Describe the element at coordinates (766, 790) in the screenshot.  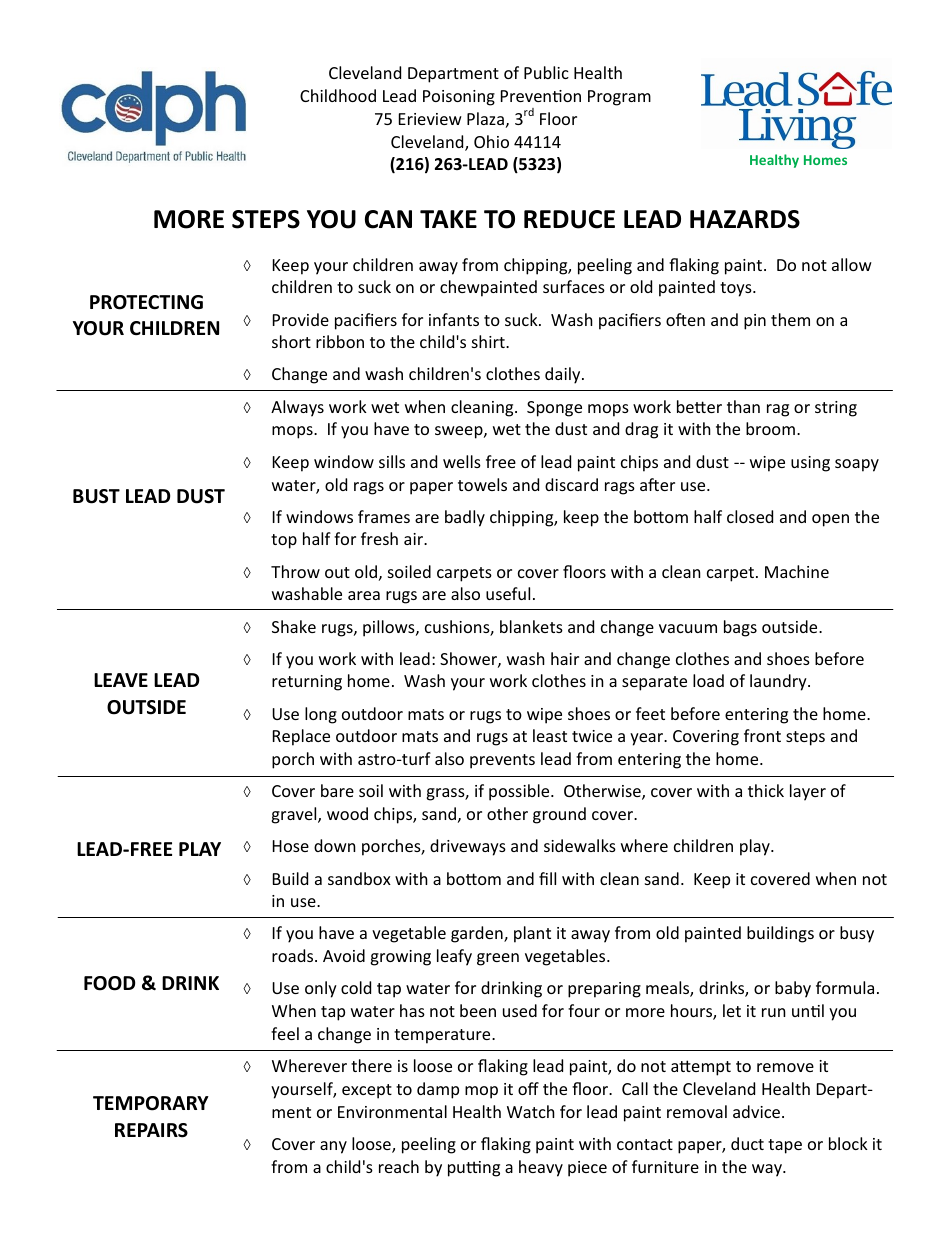
I see `thick` at that location.
